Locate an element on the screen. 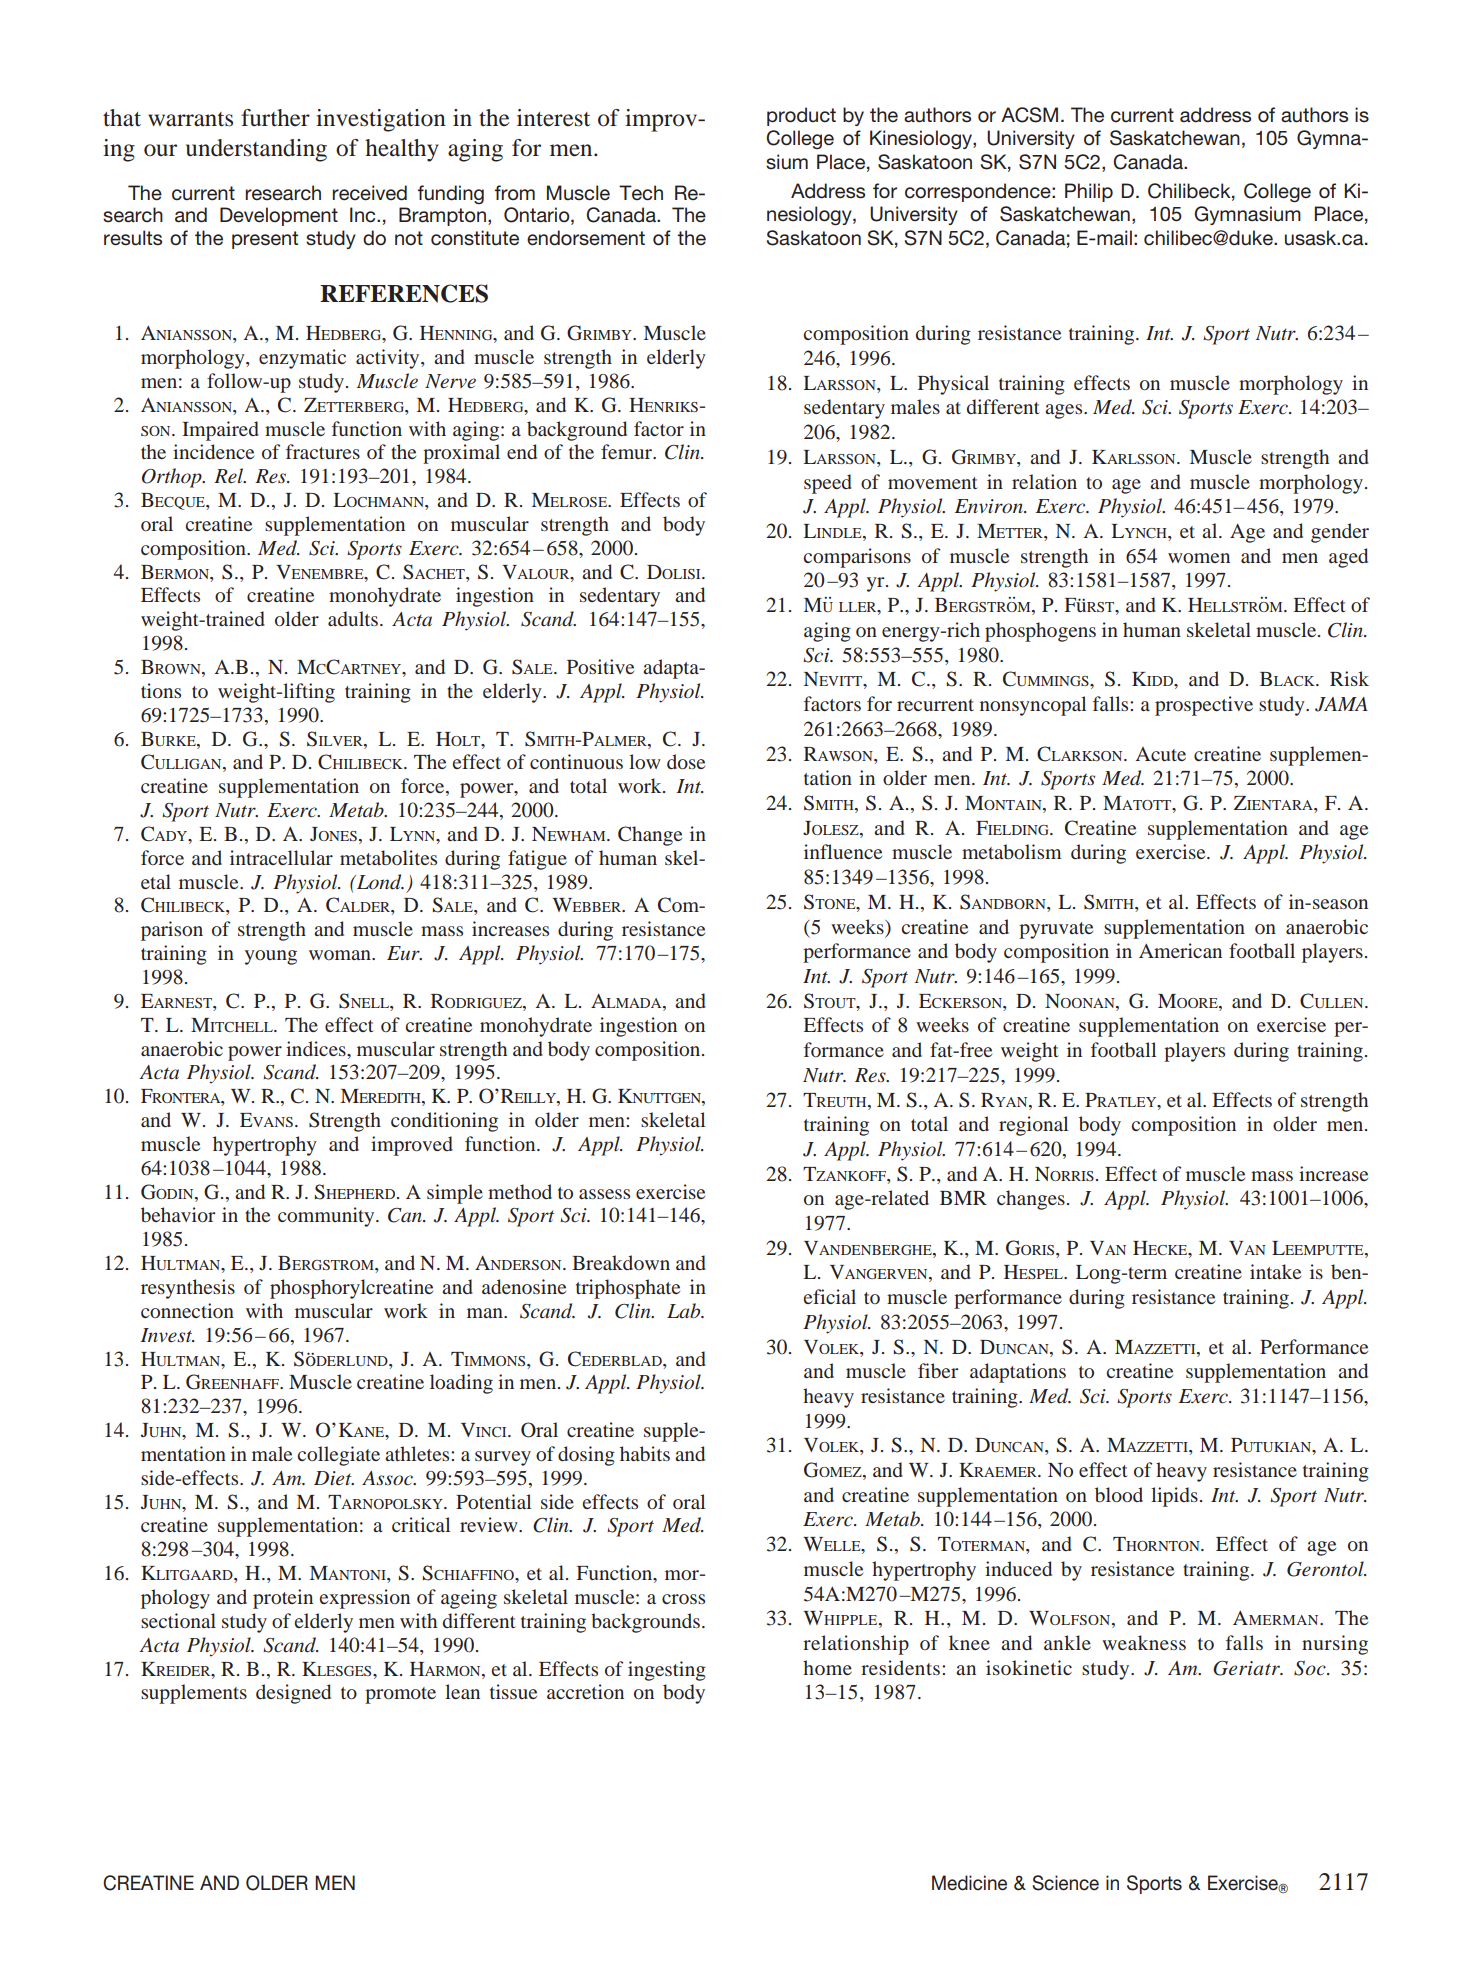 Image resolution: width=1474 pixels, height=1973 pixels. understanding is located at coordinates (256, 150).
